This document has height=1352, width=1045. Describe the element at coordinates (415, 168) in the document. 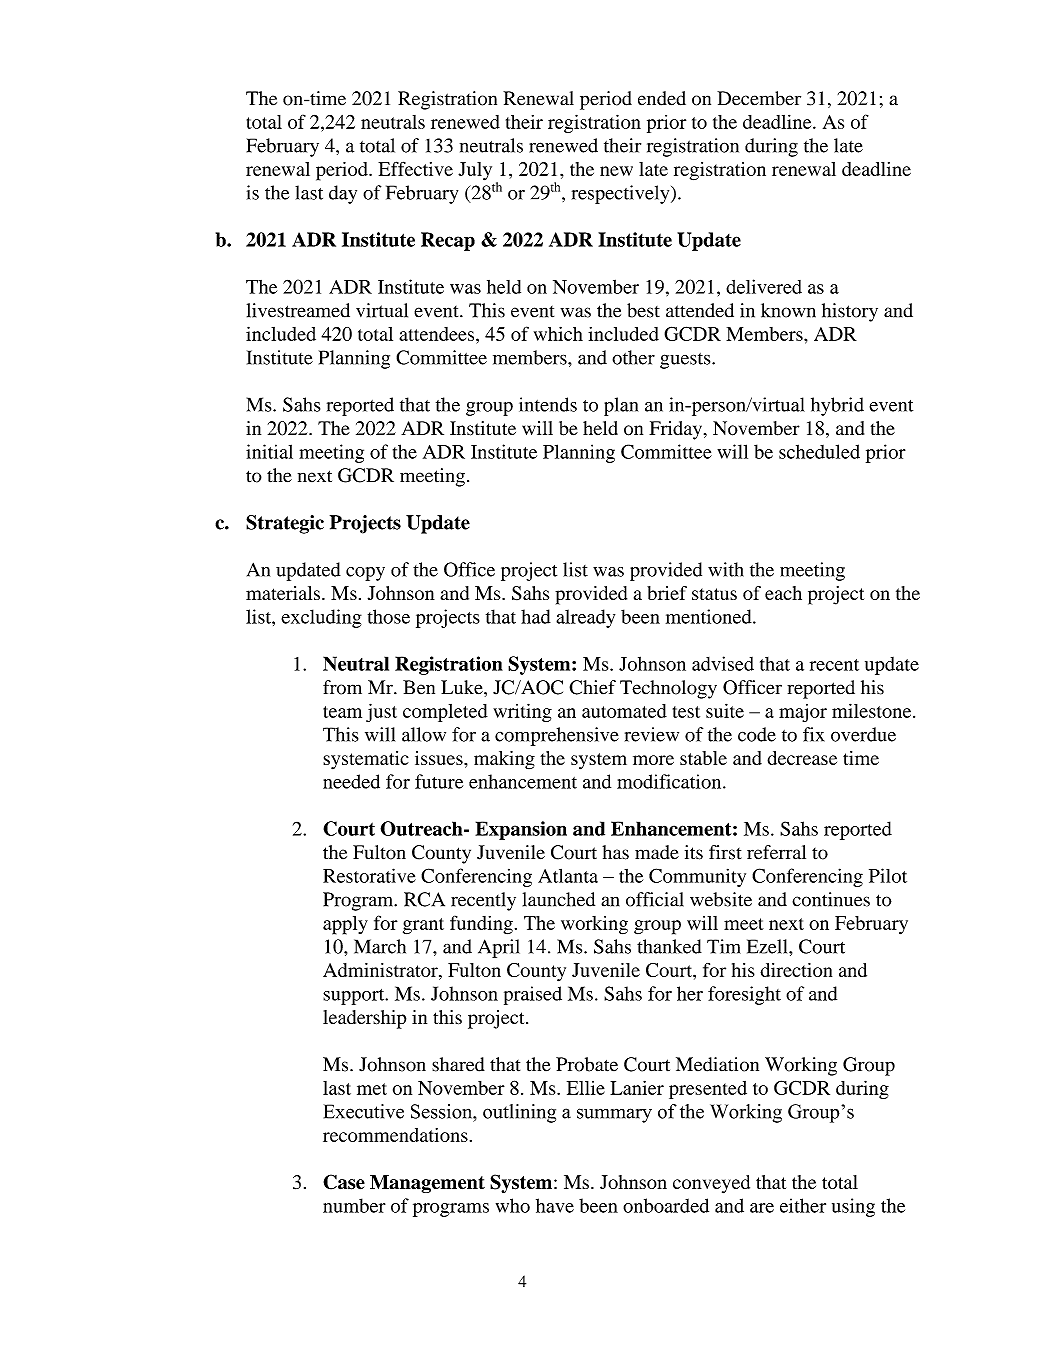

I see `Effective` at that location.
